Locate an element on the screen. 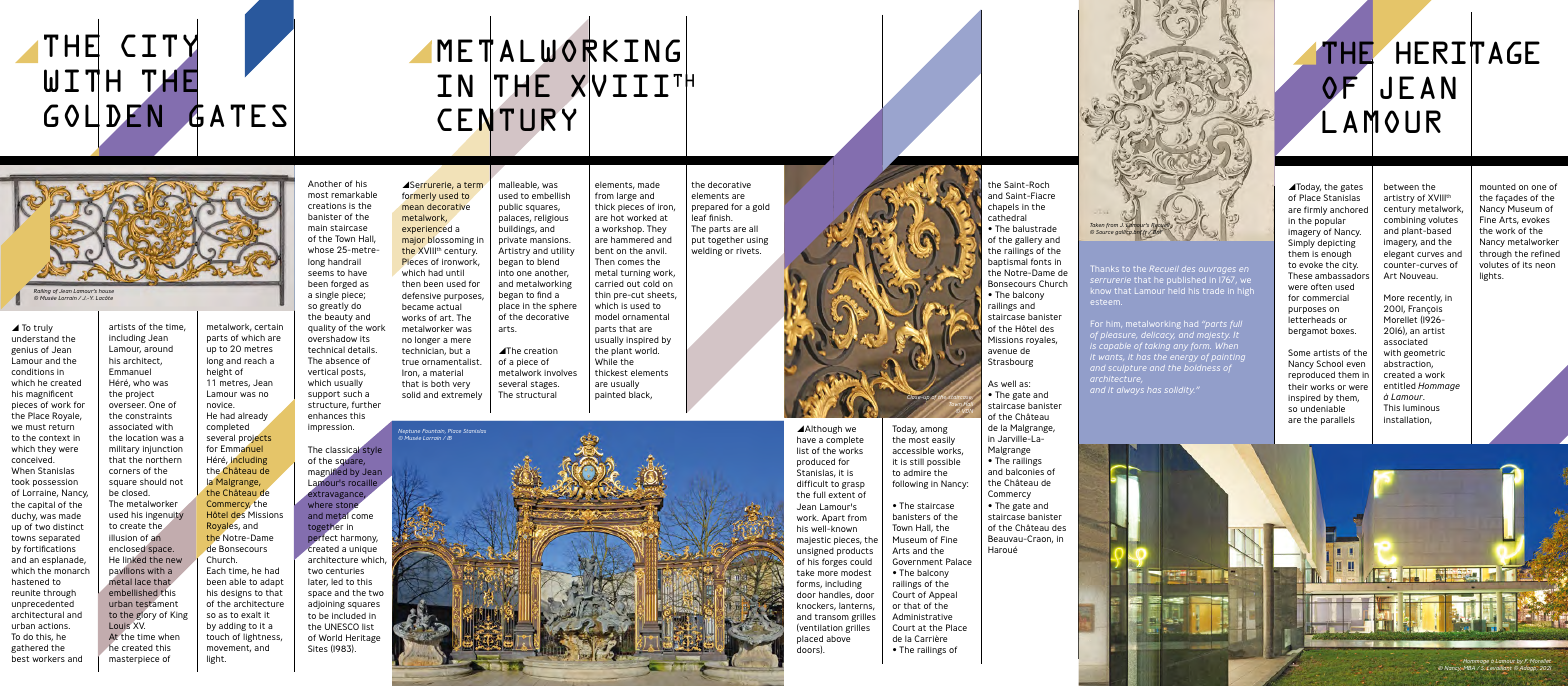 The width and height of the screenshot is (1568, 686). movement is located at coordinates (229, 648).
